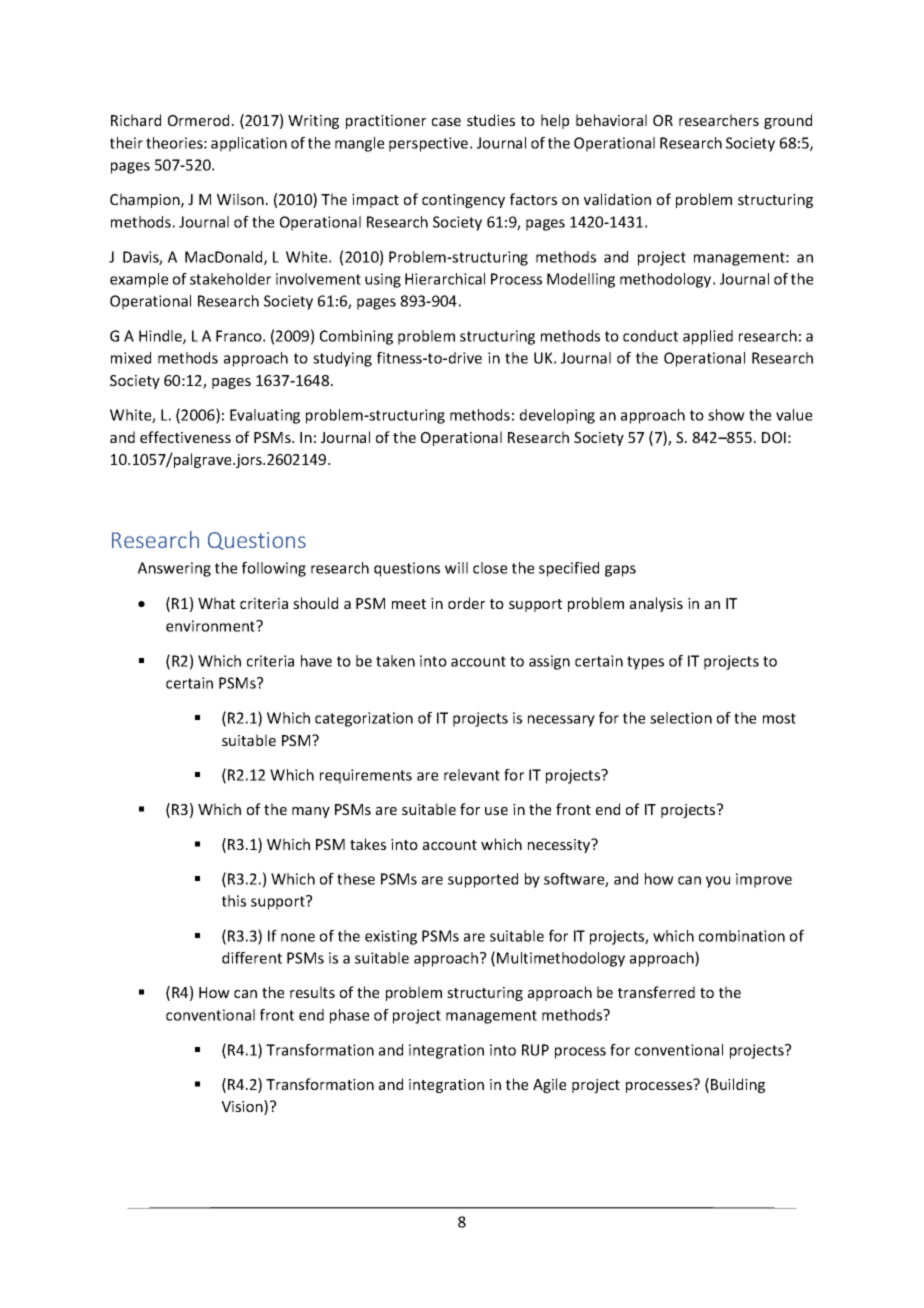 The image size is (924, 1308). I want to click on many, so click(311, 812).
